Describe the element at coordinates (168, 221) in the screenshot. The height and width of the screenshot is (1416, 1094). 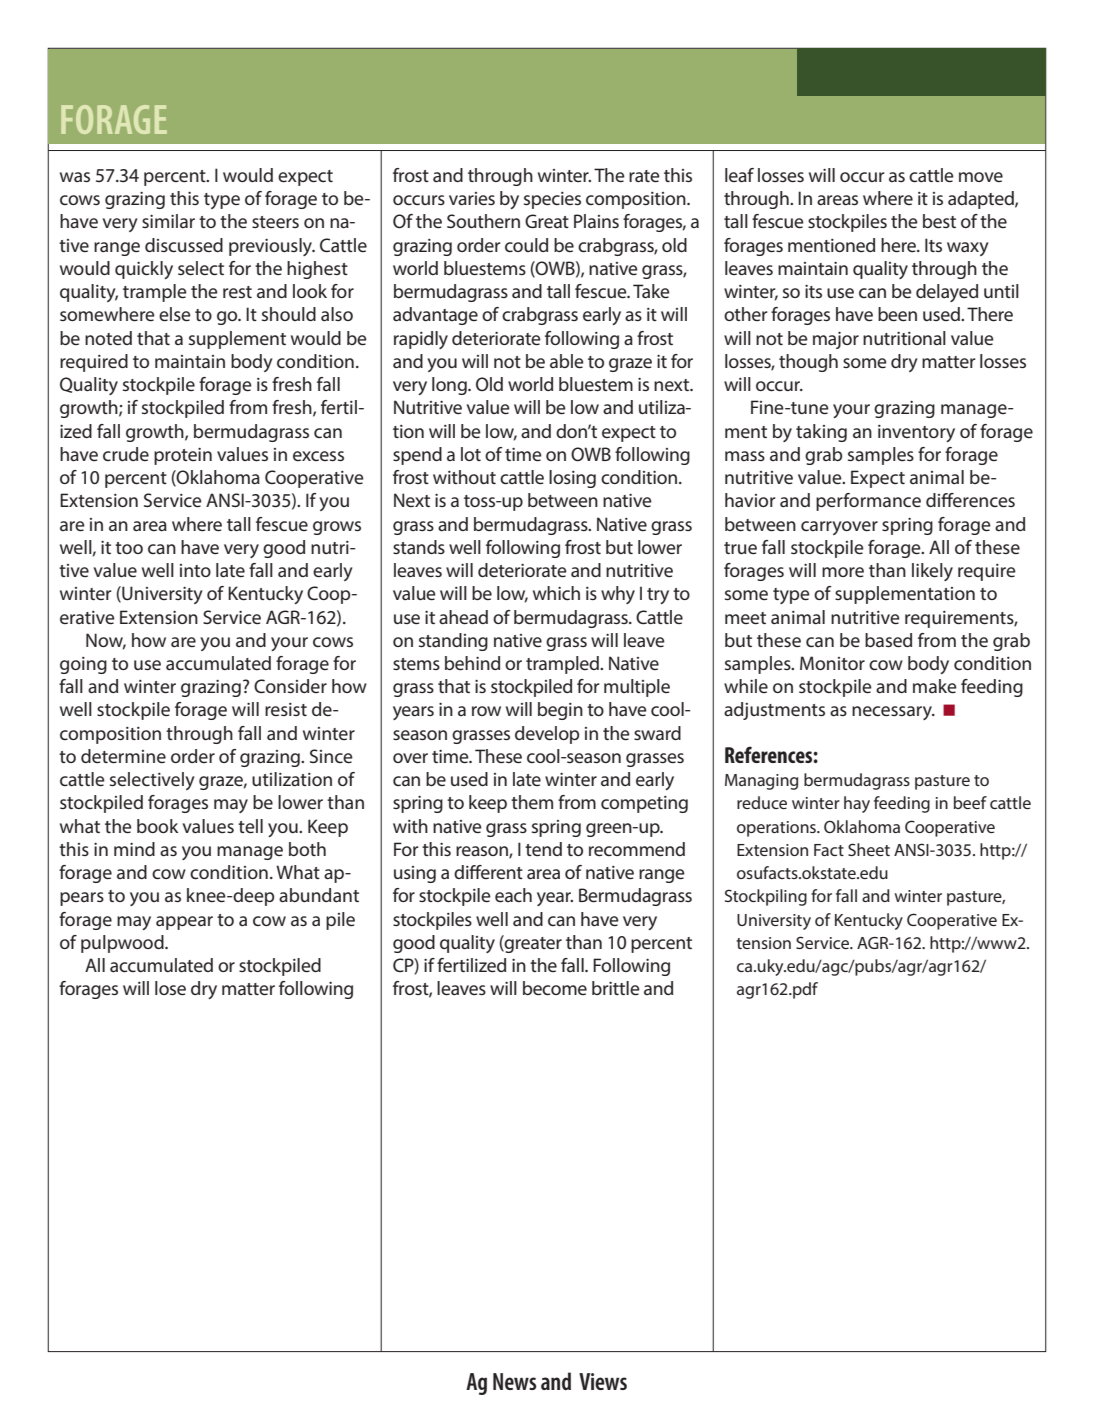
I see `similar` at that location.
